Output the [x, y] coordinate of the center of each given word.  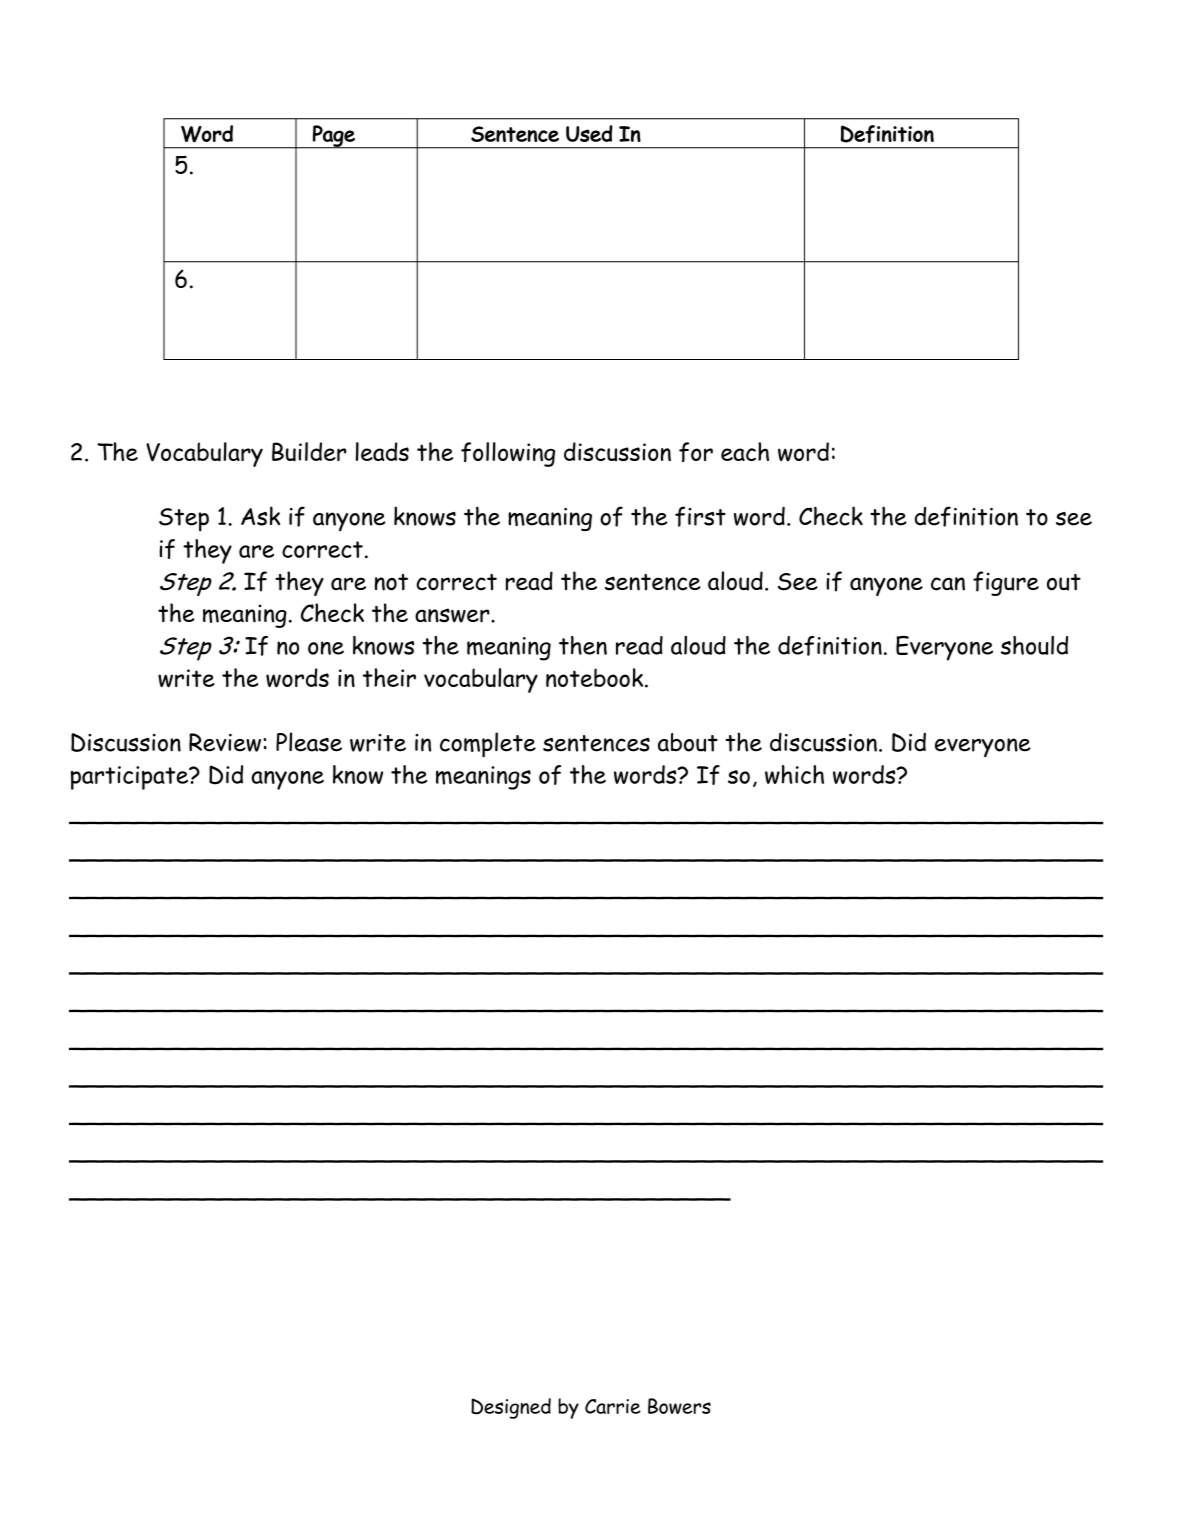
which [794, 774]
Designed [511, 1408]
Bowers [679, 1406]
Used [589, 133]
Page [334, 137]
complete [488, 745]
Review [225, 742]
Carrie [613, 1406]
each [745, 451]
